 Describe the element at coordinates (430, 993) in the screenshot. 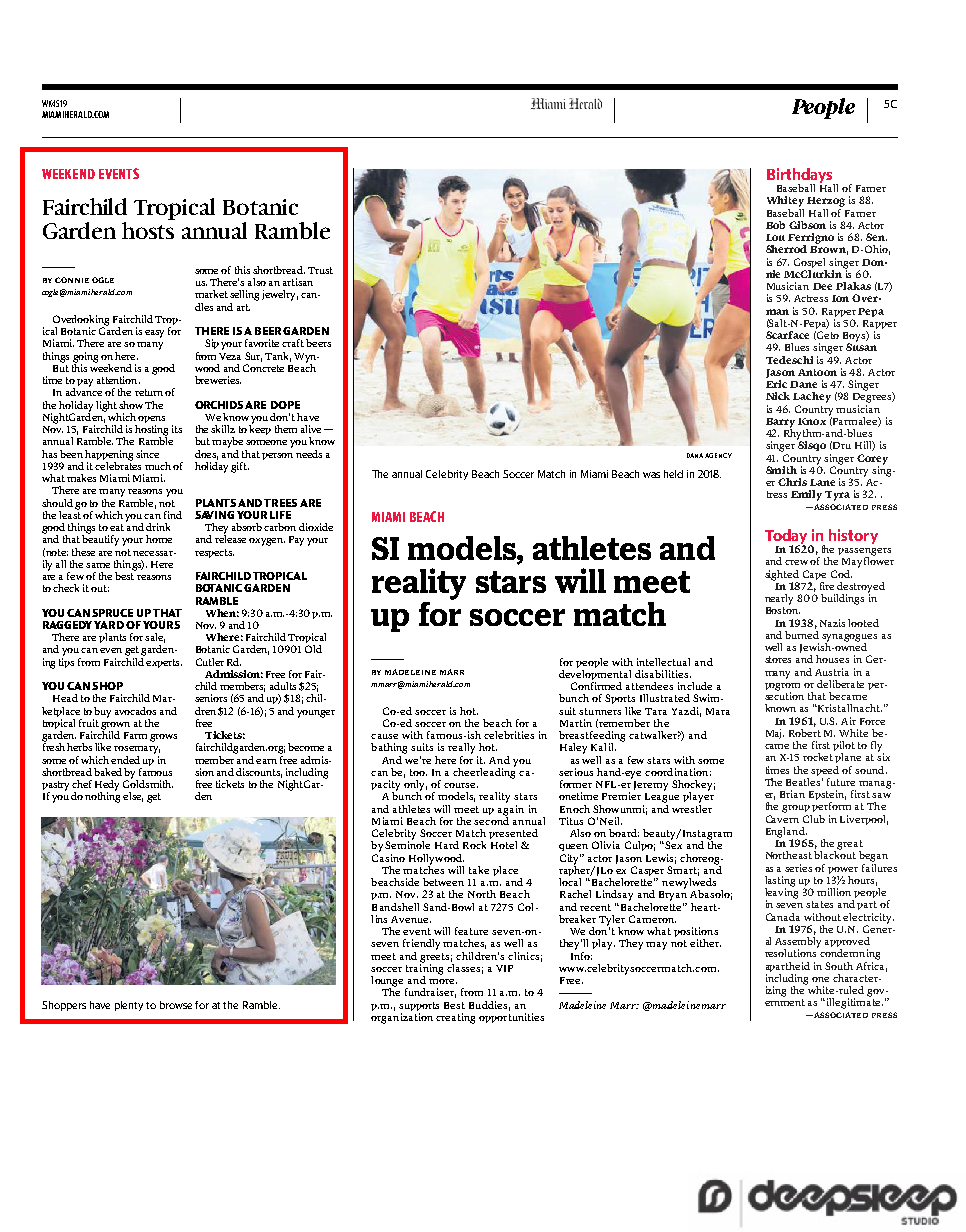

I see `fundraiser` at that location.
